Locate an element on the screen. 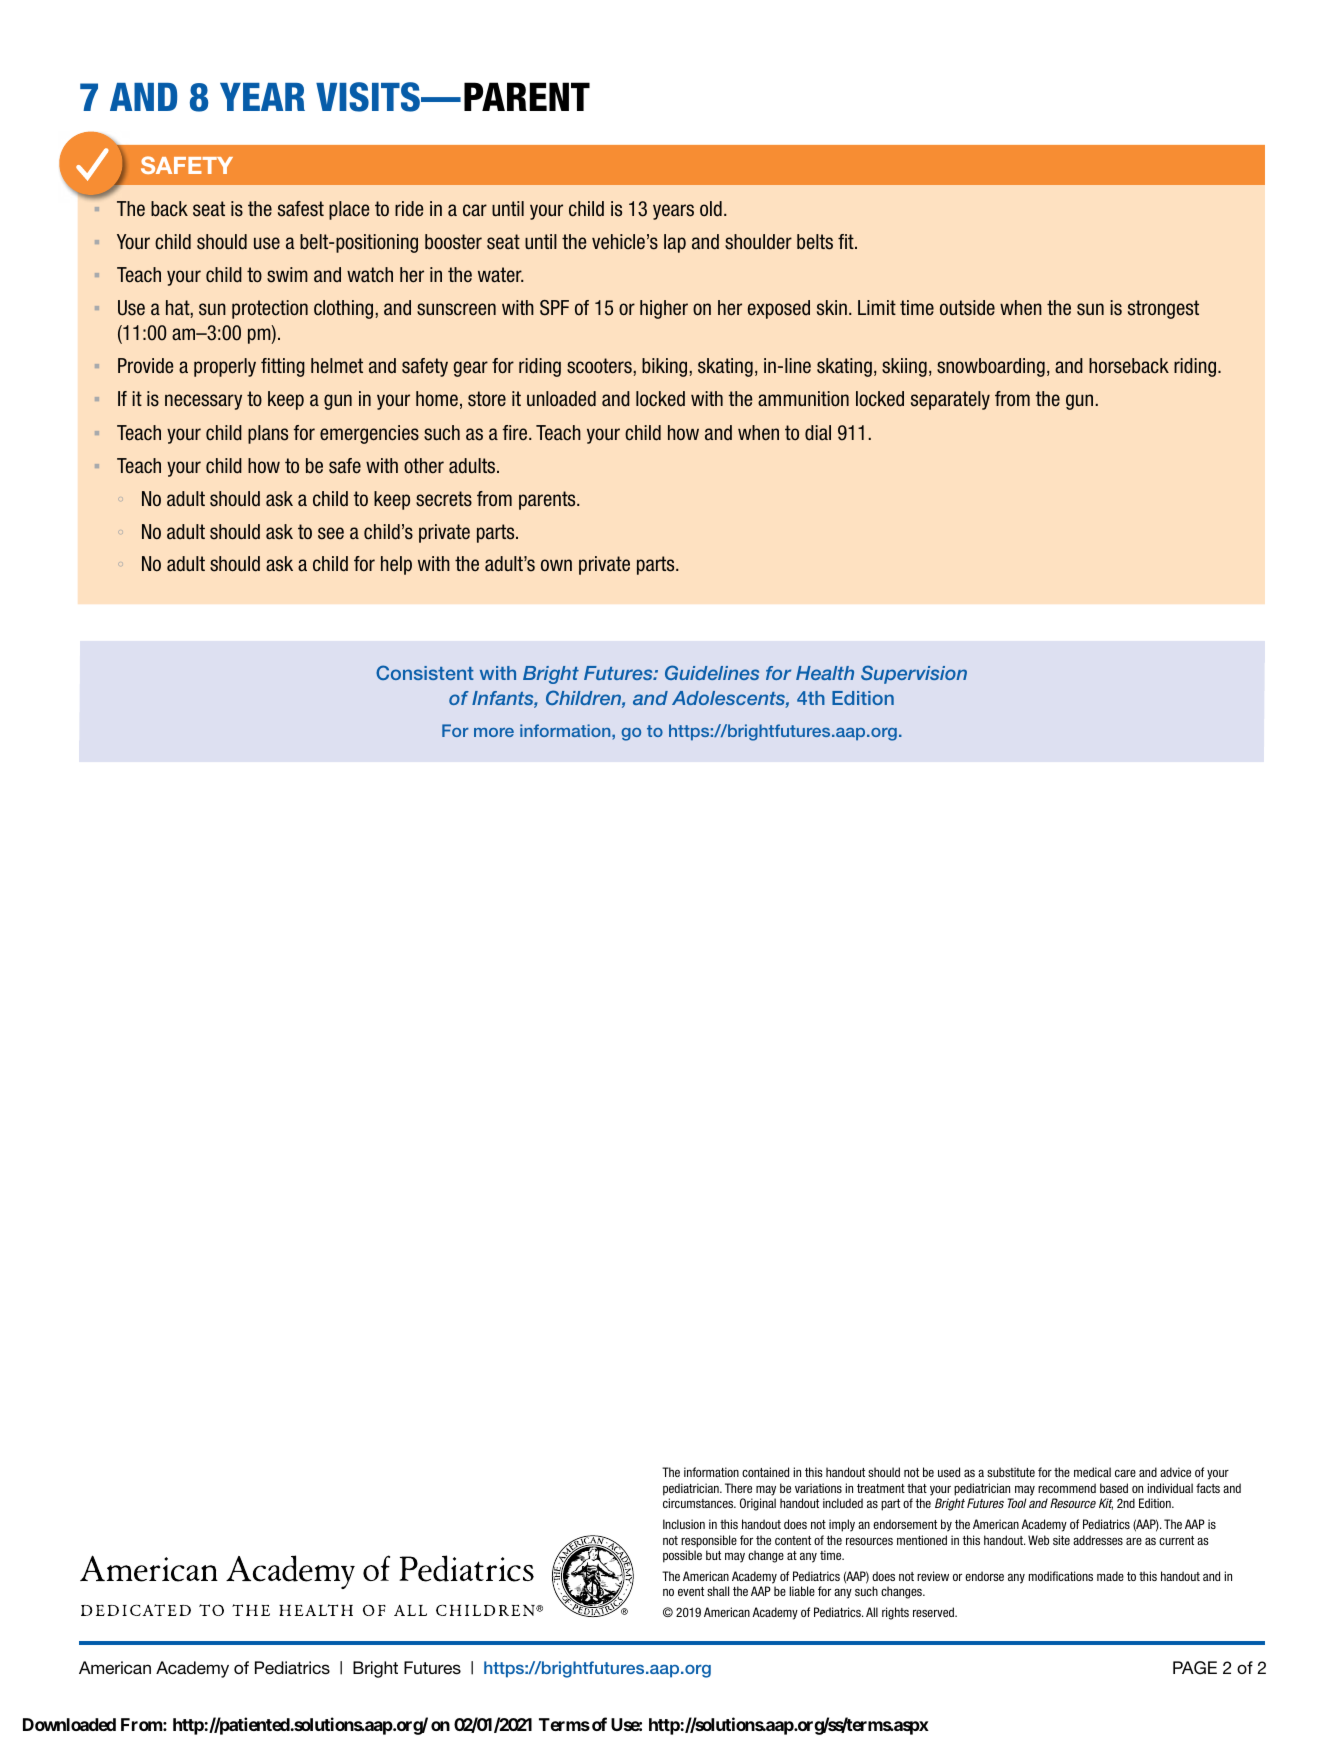 This screenshot has width=1344, height=1740. circumstances is located at coordinates (699, 1503).
